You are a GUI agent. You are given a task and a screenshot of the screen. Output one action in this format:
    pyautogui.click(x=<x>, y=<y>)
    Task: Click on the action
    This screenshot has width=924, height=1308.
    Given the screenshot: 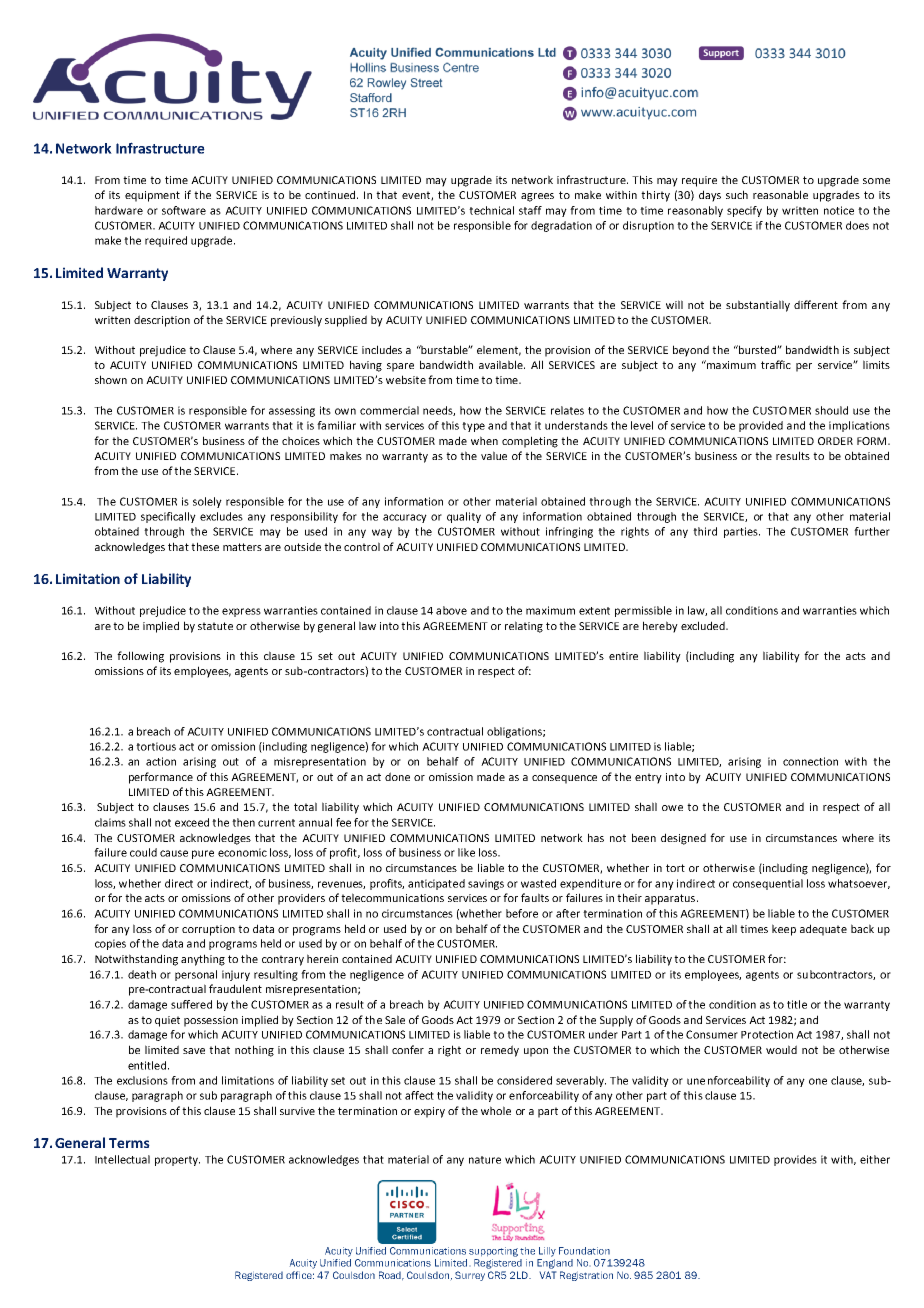 What is the action you would take?
    pyautogui.click(x=161, y=761)
